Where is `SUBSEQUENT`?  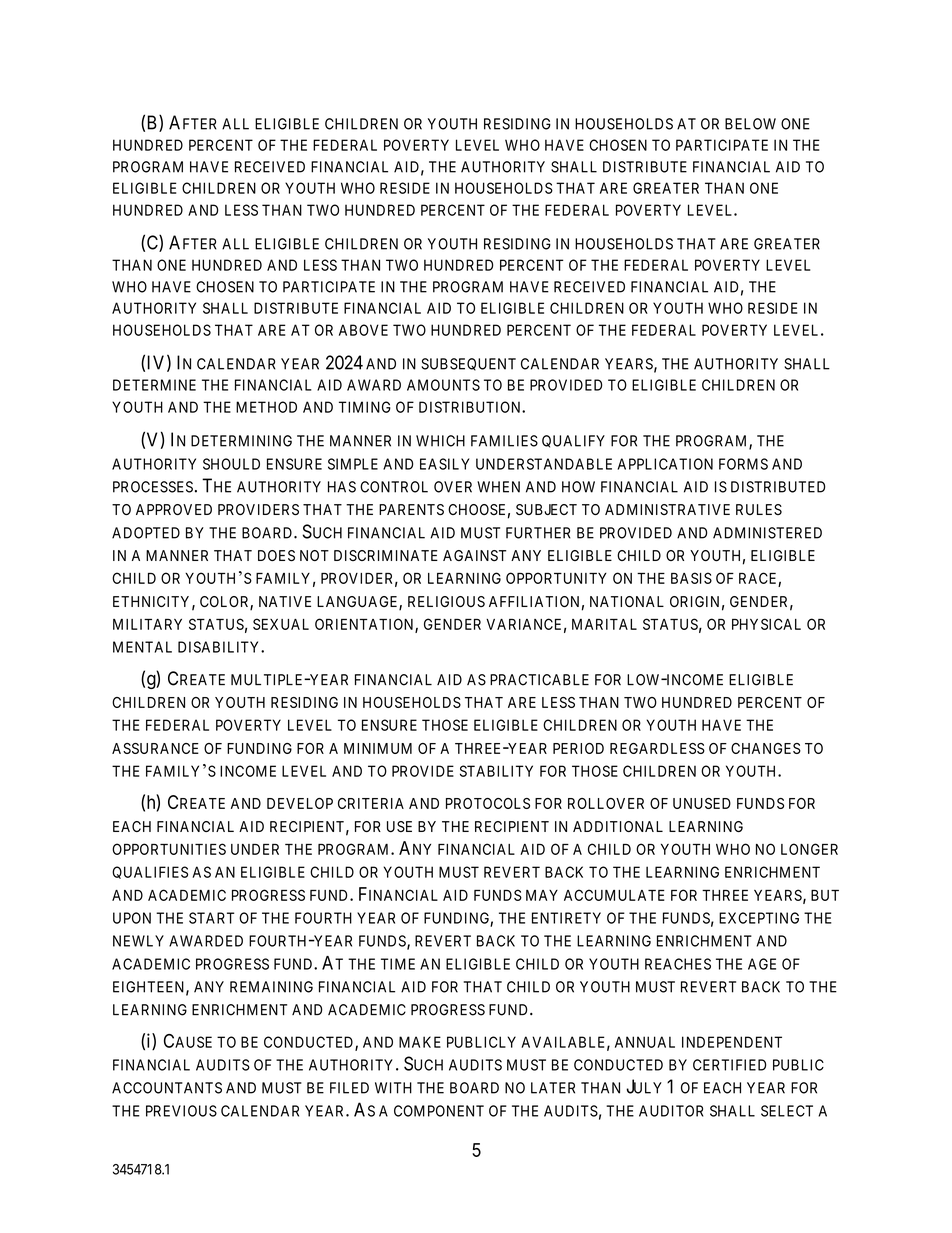
SUBSEQUENT is located at coordinates (468, 364).
